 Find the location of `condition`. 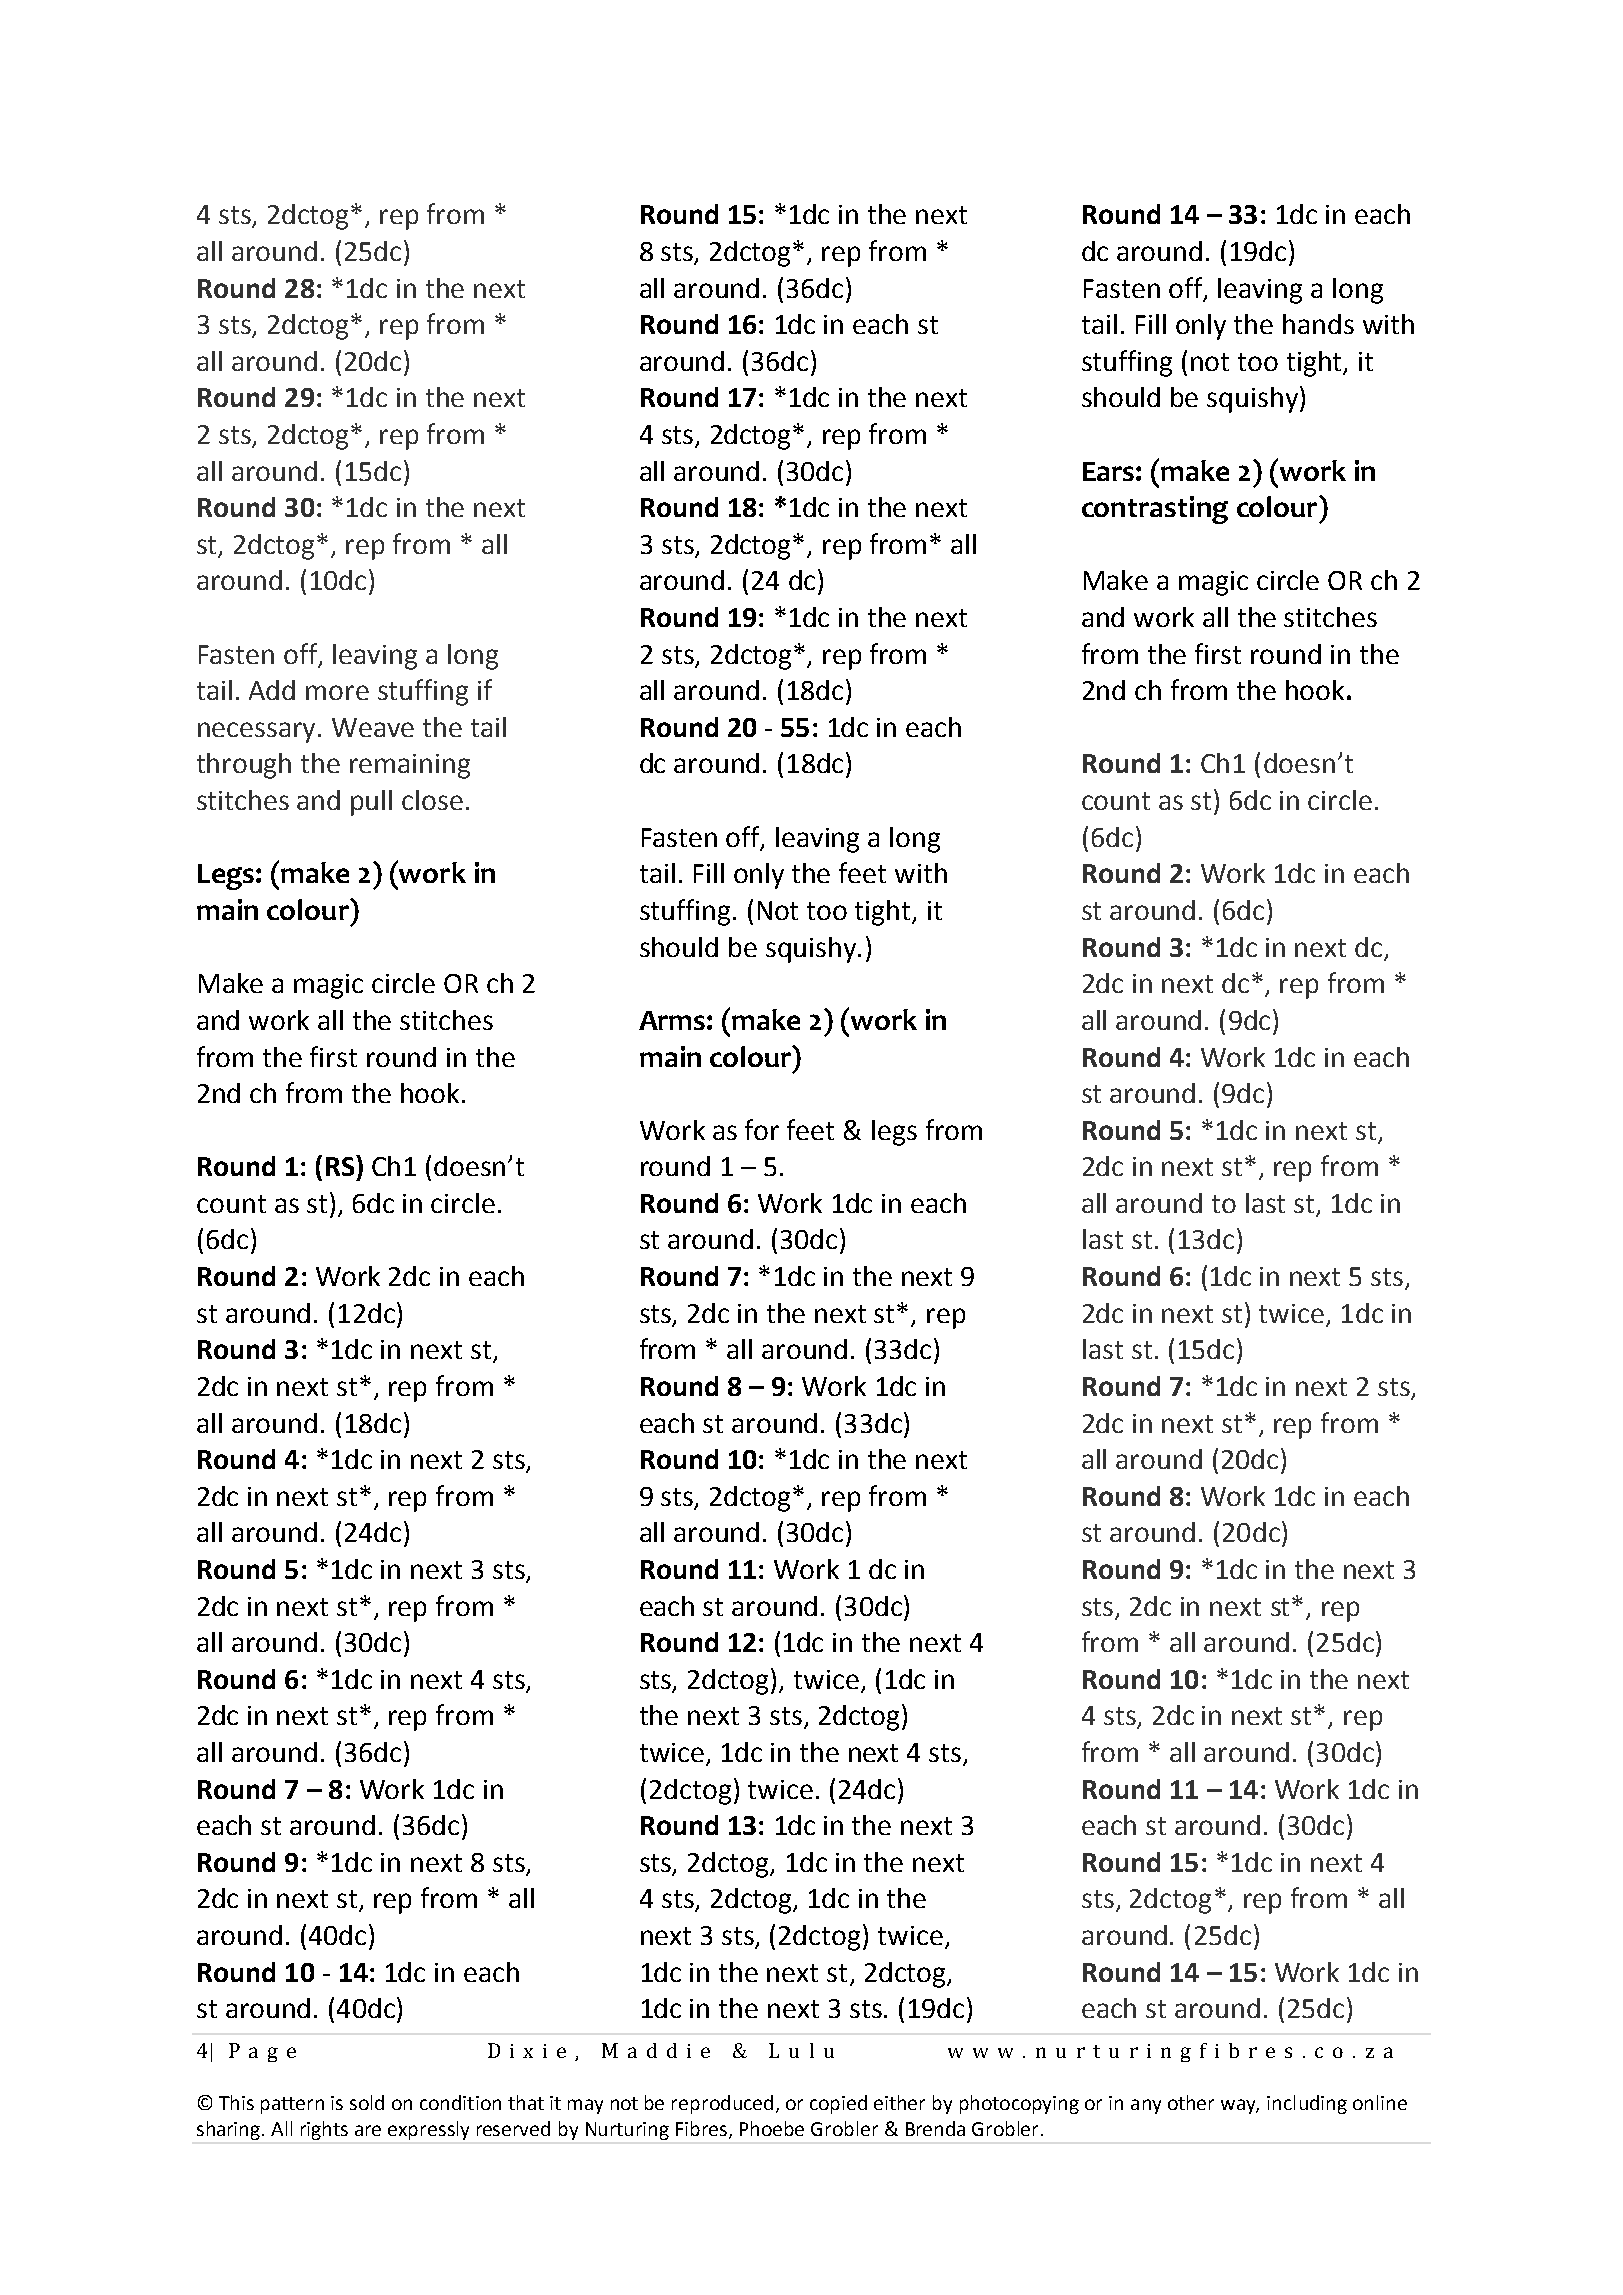

condition is located at coordinates (460, 2102).
